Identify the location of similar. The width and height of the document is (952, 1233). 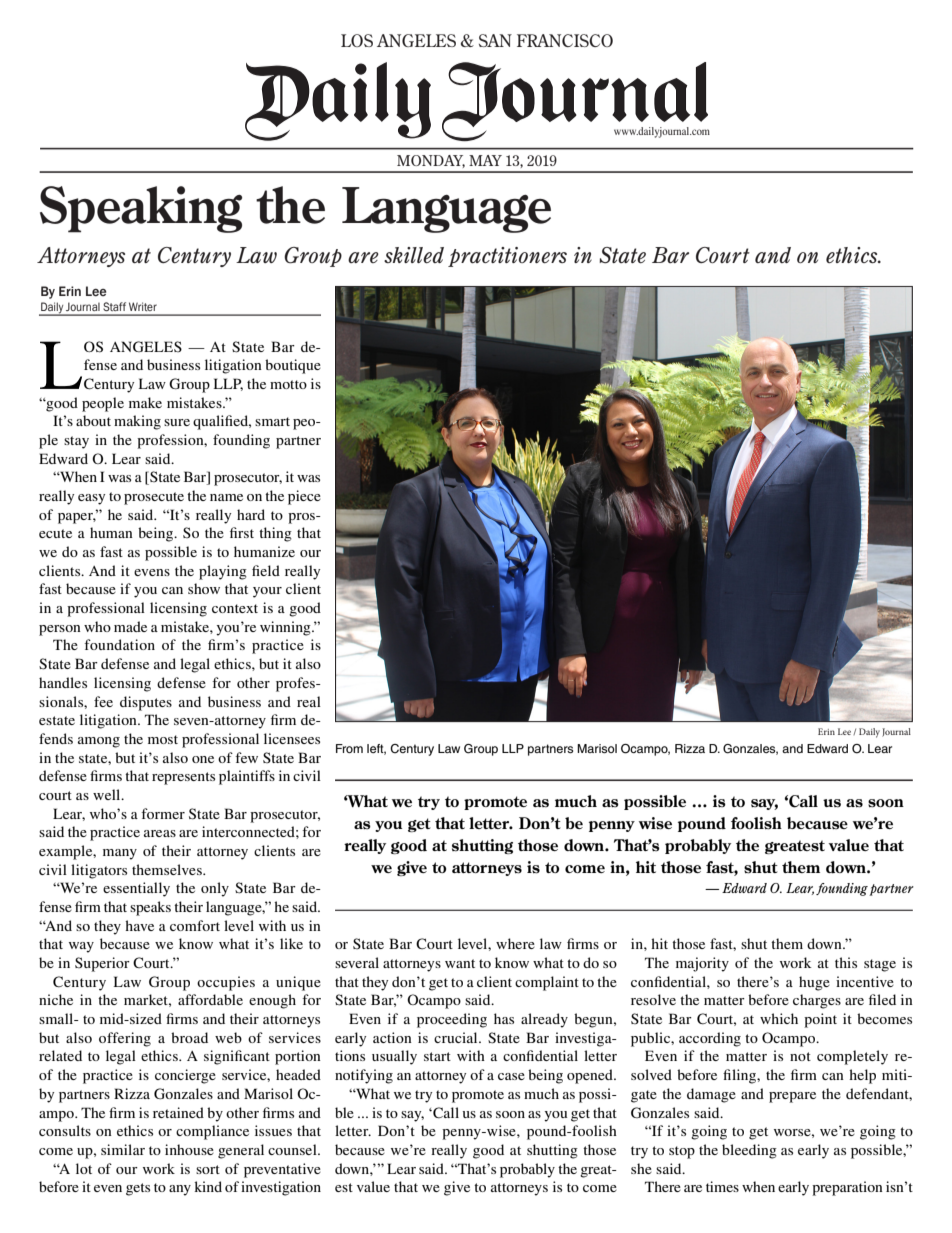
(123, 1149).
